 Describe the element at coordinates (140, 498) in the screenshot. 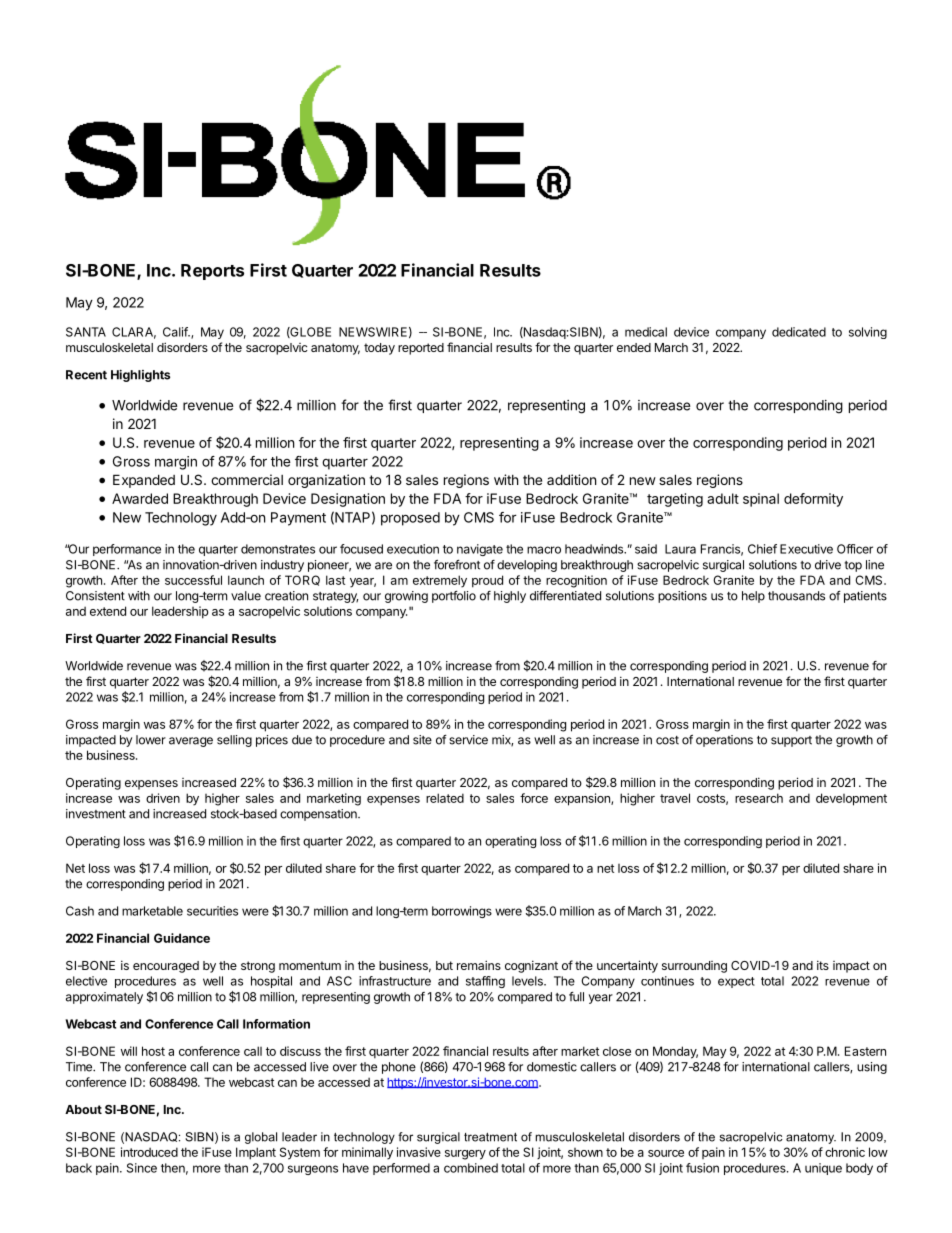

I see `Awarded` at that location.
